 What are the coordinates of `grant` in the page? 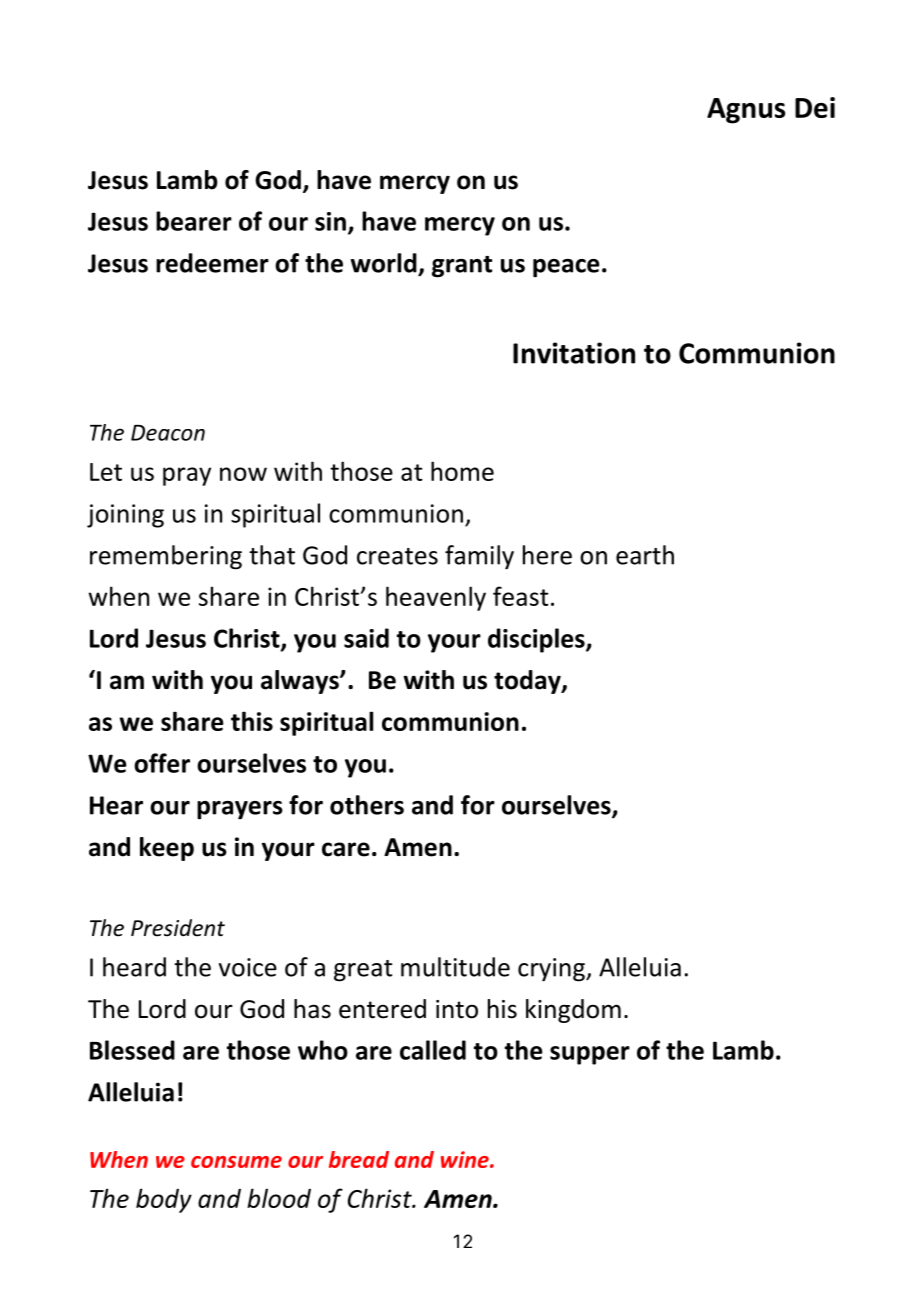 It's located at (462, 267).
